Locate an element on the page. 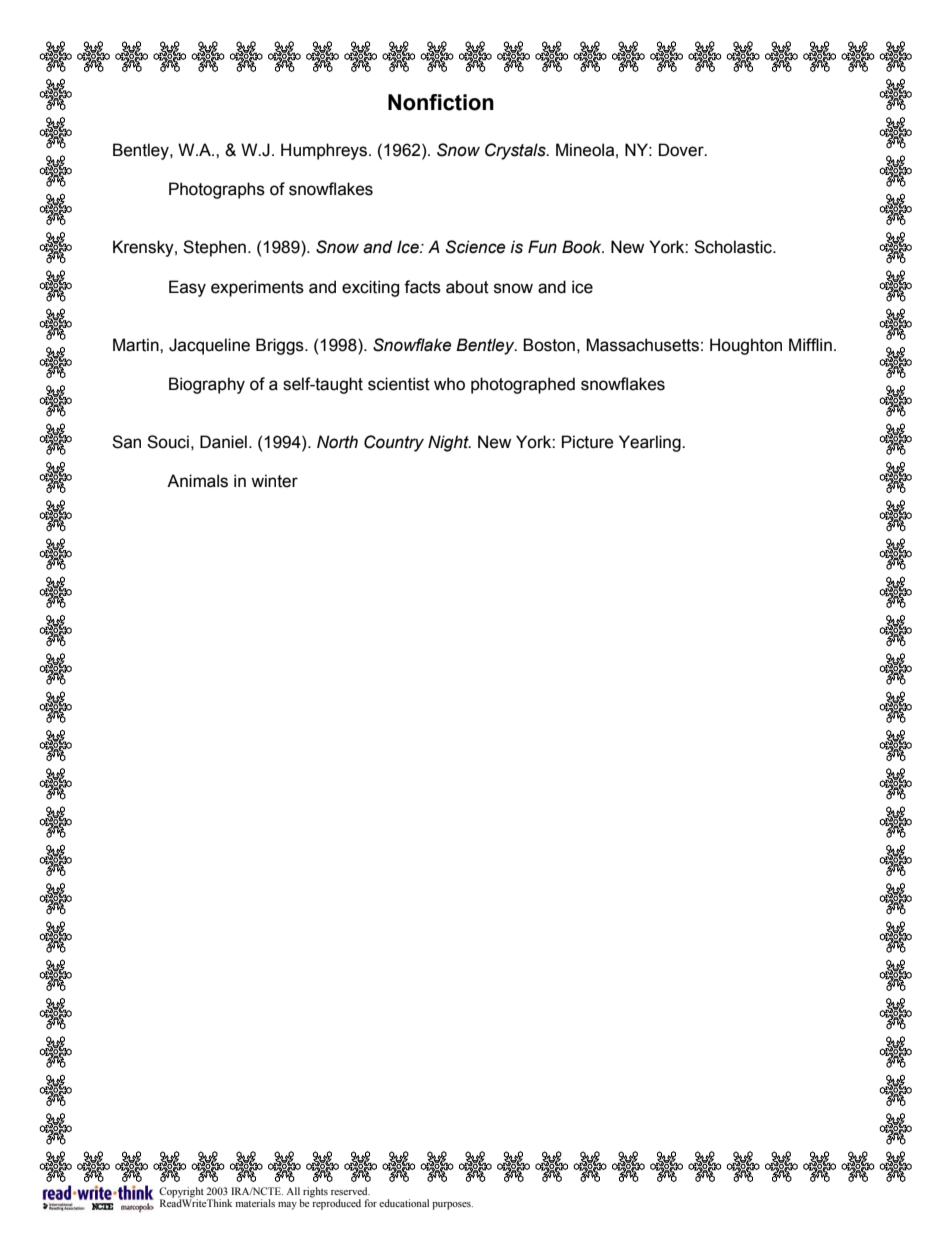  reserved is located at coordinates (350, 1191).
